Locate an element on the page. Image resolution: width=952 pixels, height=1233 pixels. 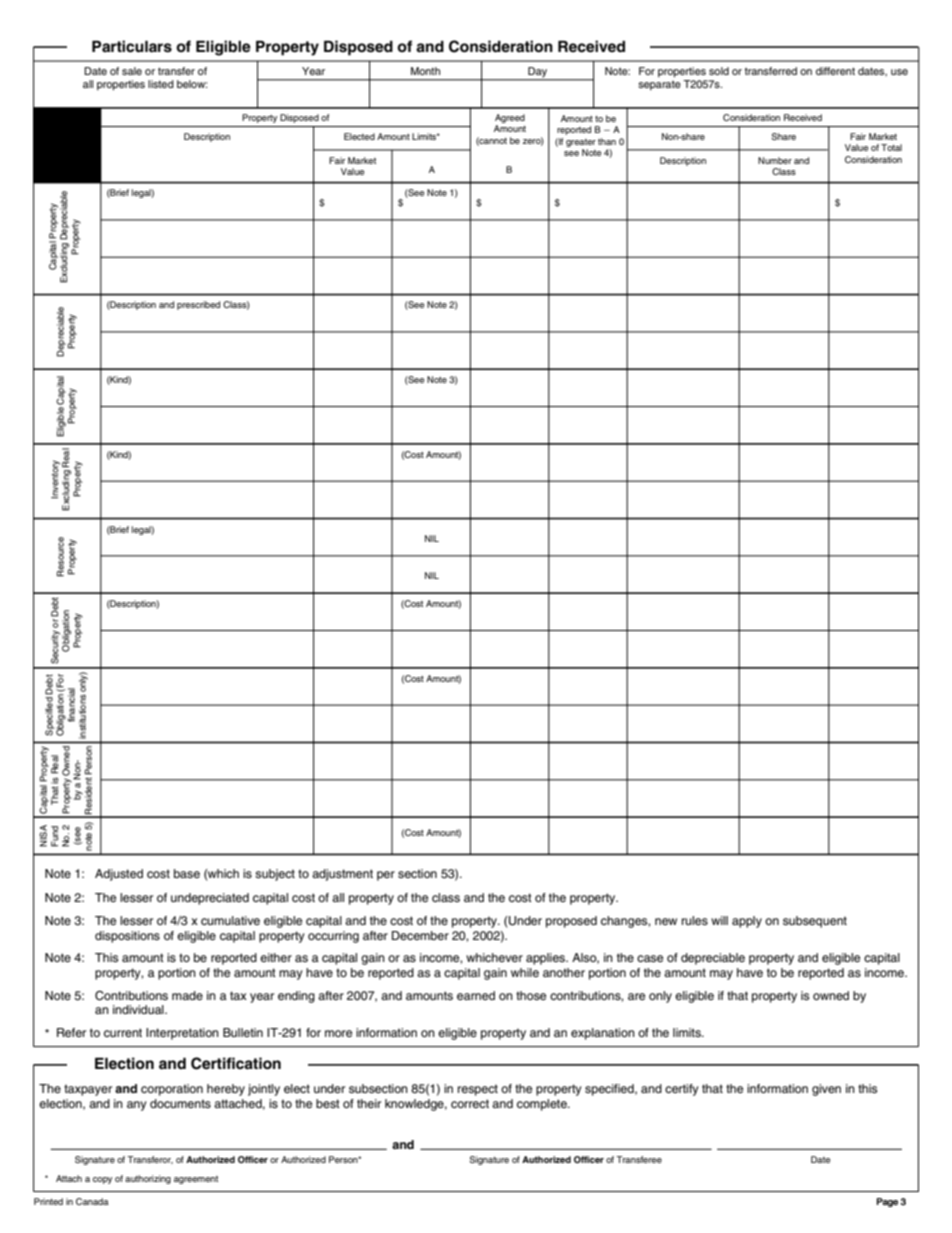
prescribed is located at coordinates (198, 305).
